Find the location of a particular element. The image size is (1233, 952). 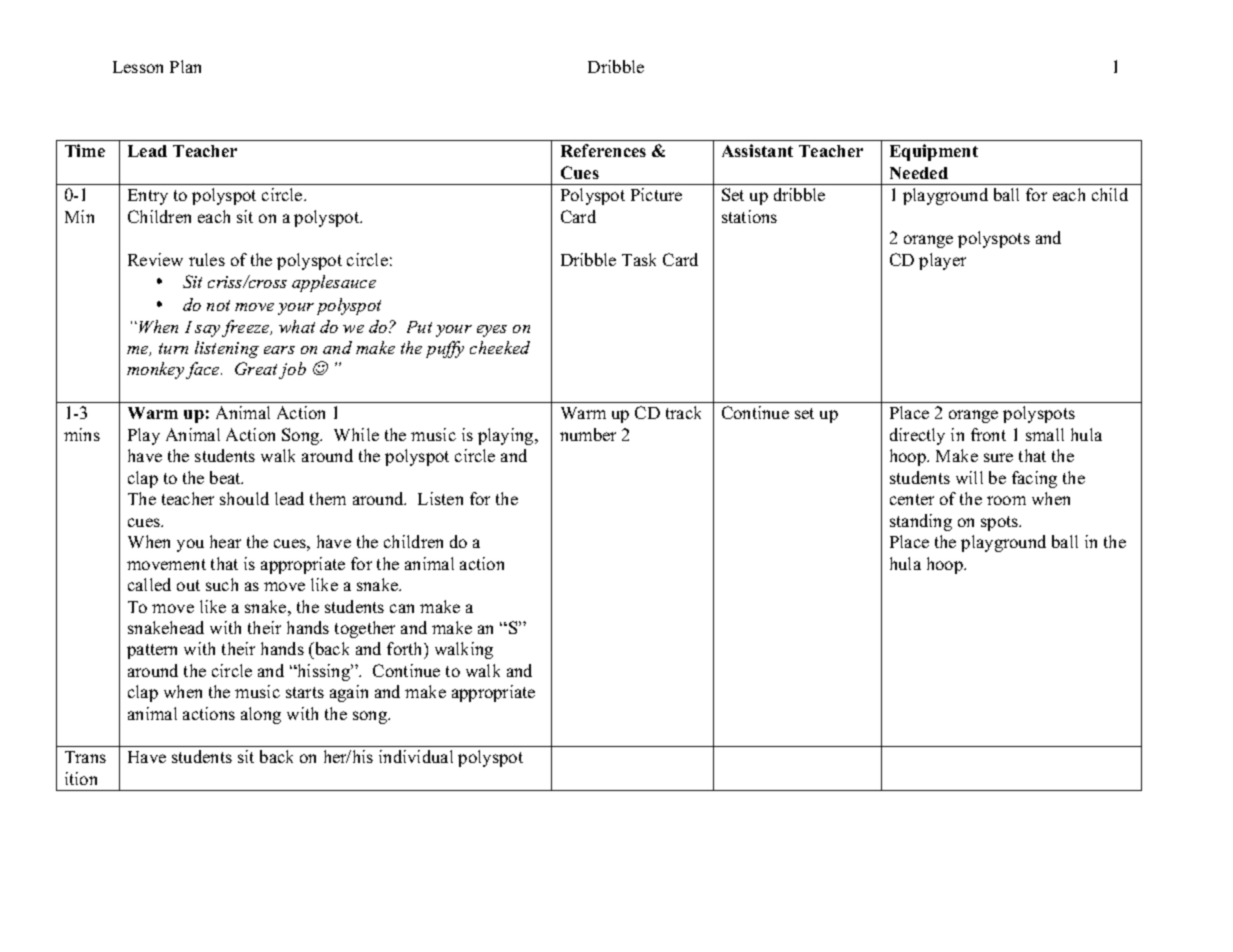

directly is located at coordinates (917, 436).
